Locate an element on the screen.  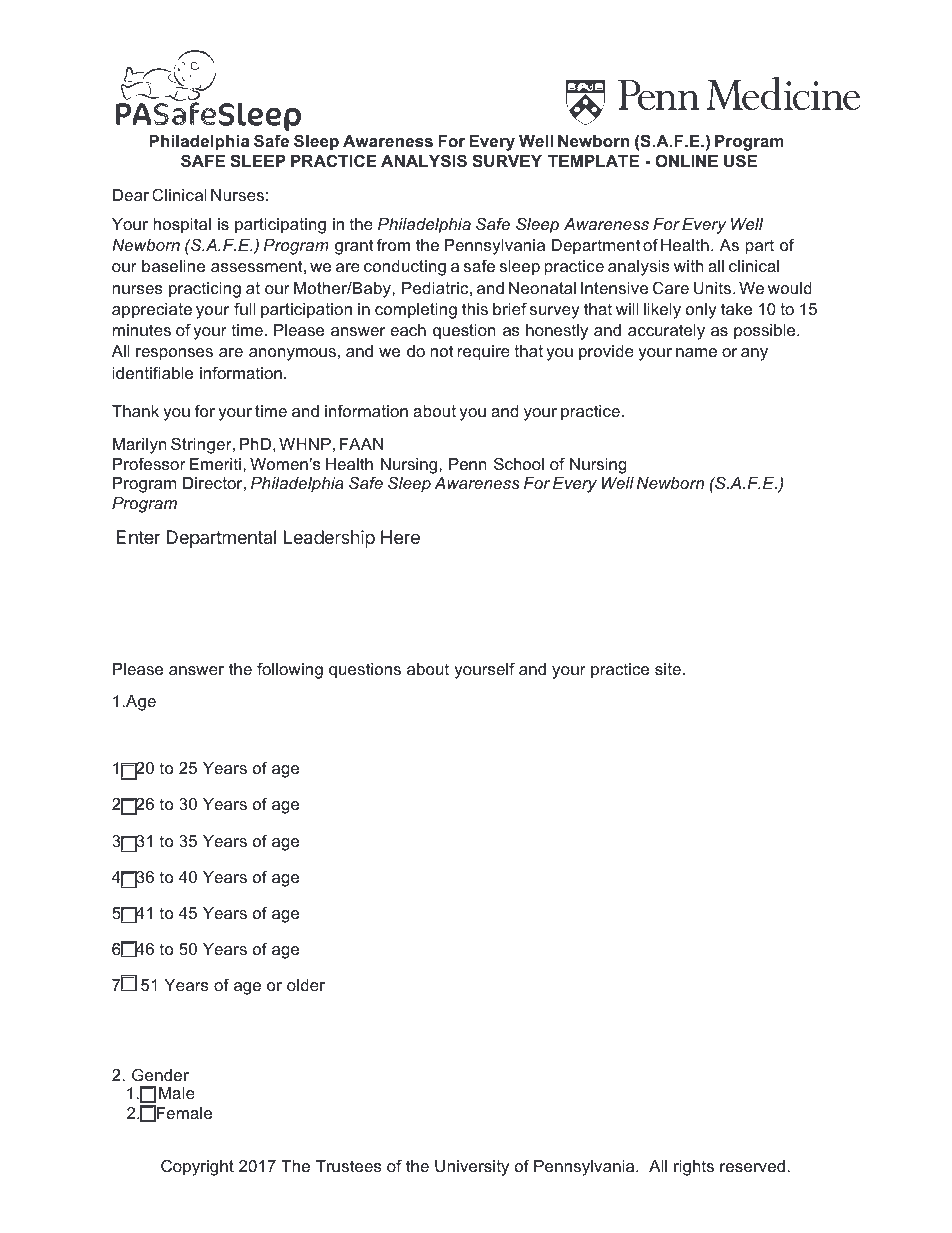
hospital is located at coordinates (182, 226).
